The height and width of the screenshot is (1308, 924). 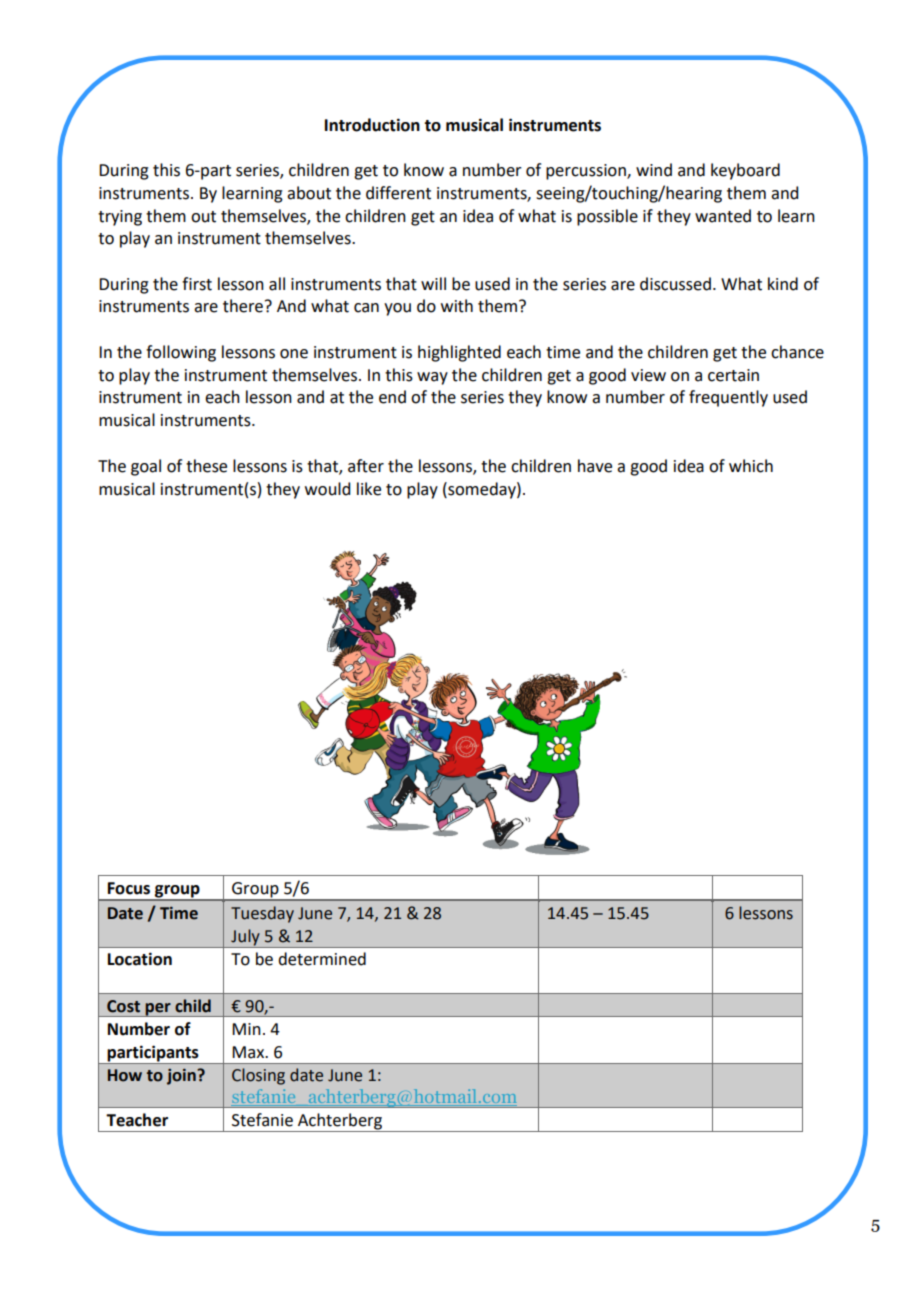 I want to click on different, so click(x=398, y=193).
